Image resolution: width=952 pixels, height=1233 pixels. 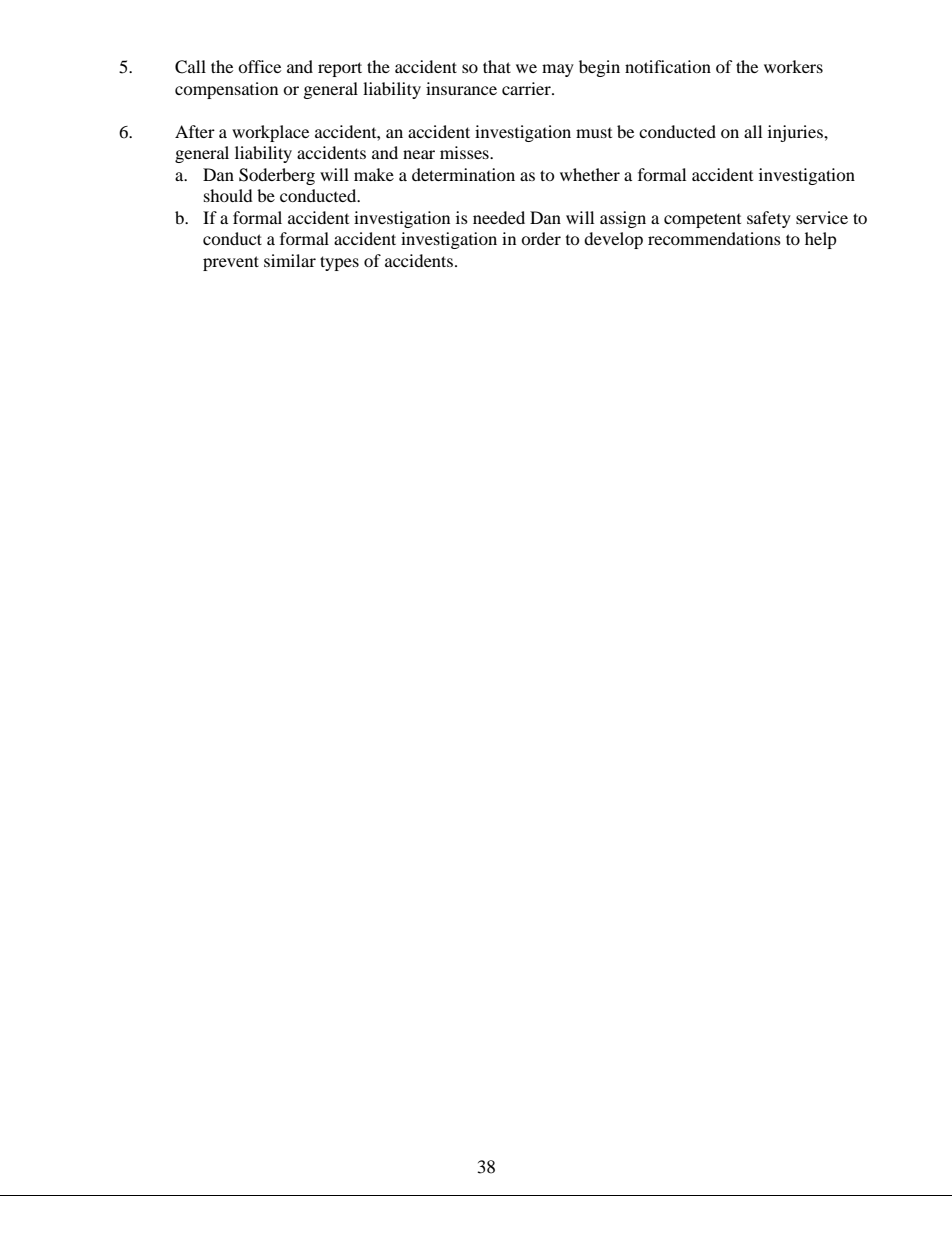 What do you see at coordinates (277, 176) in the screenshot?
I see `Soderberg` at bounding box center [277, 176].
